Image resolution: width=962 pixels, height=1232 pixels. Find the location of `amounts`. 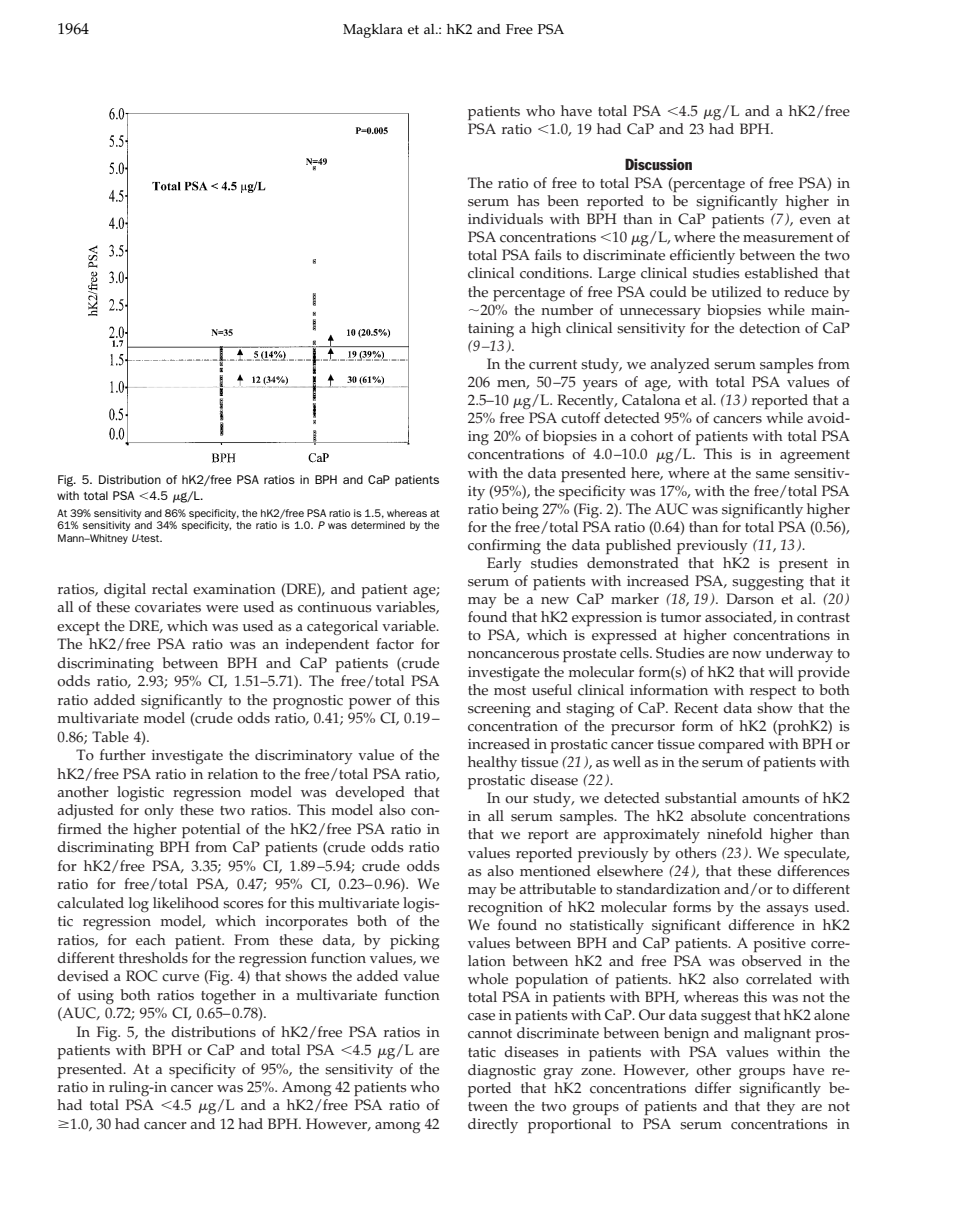

amounts is located at coordinates (771, 799).
